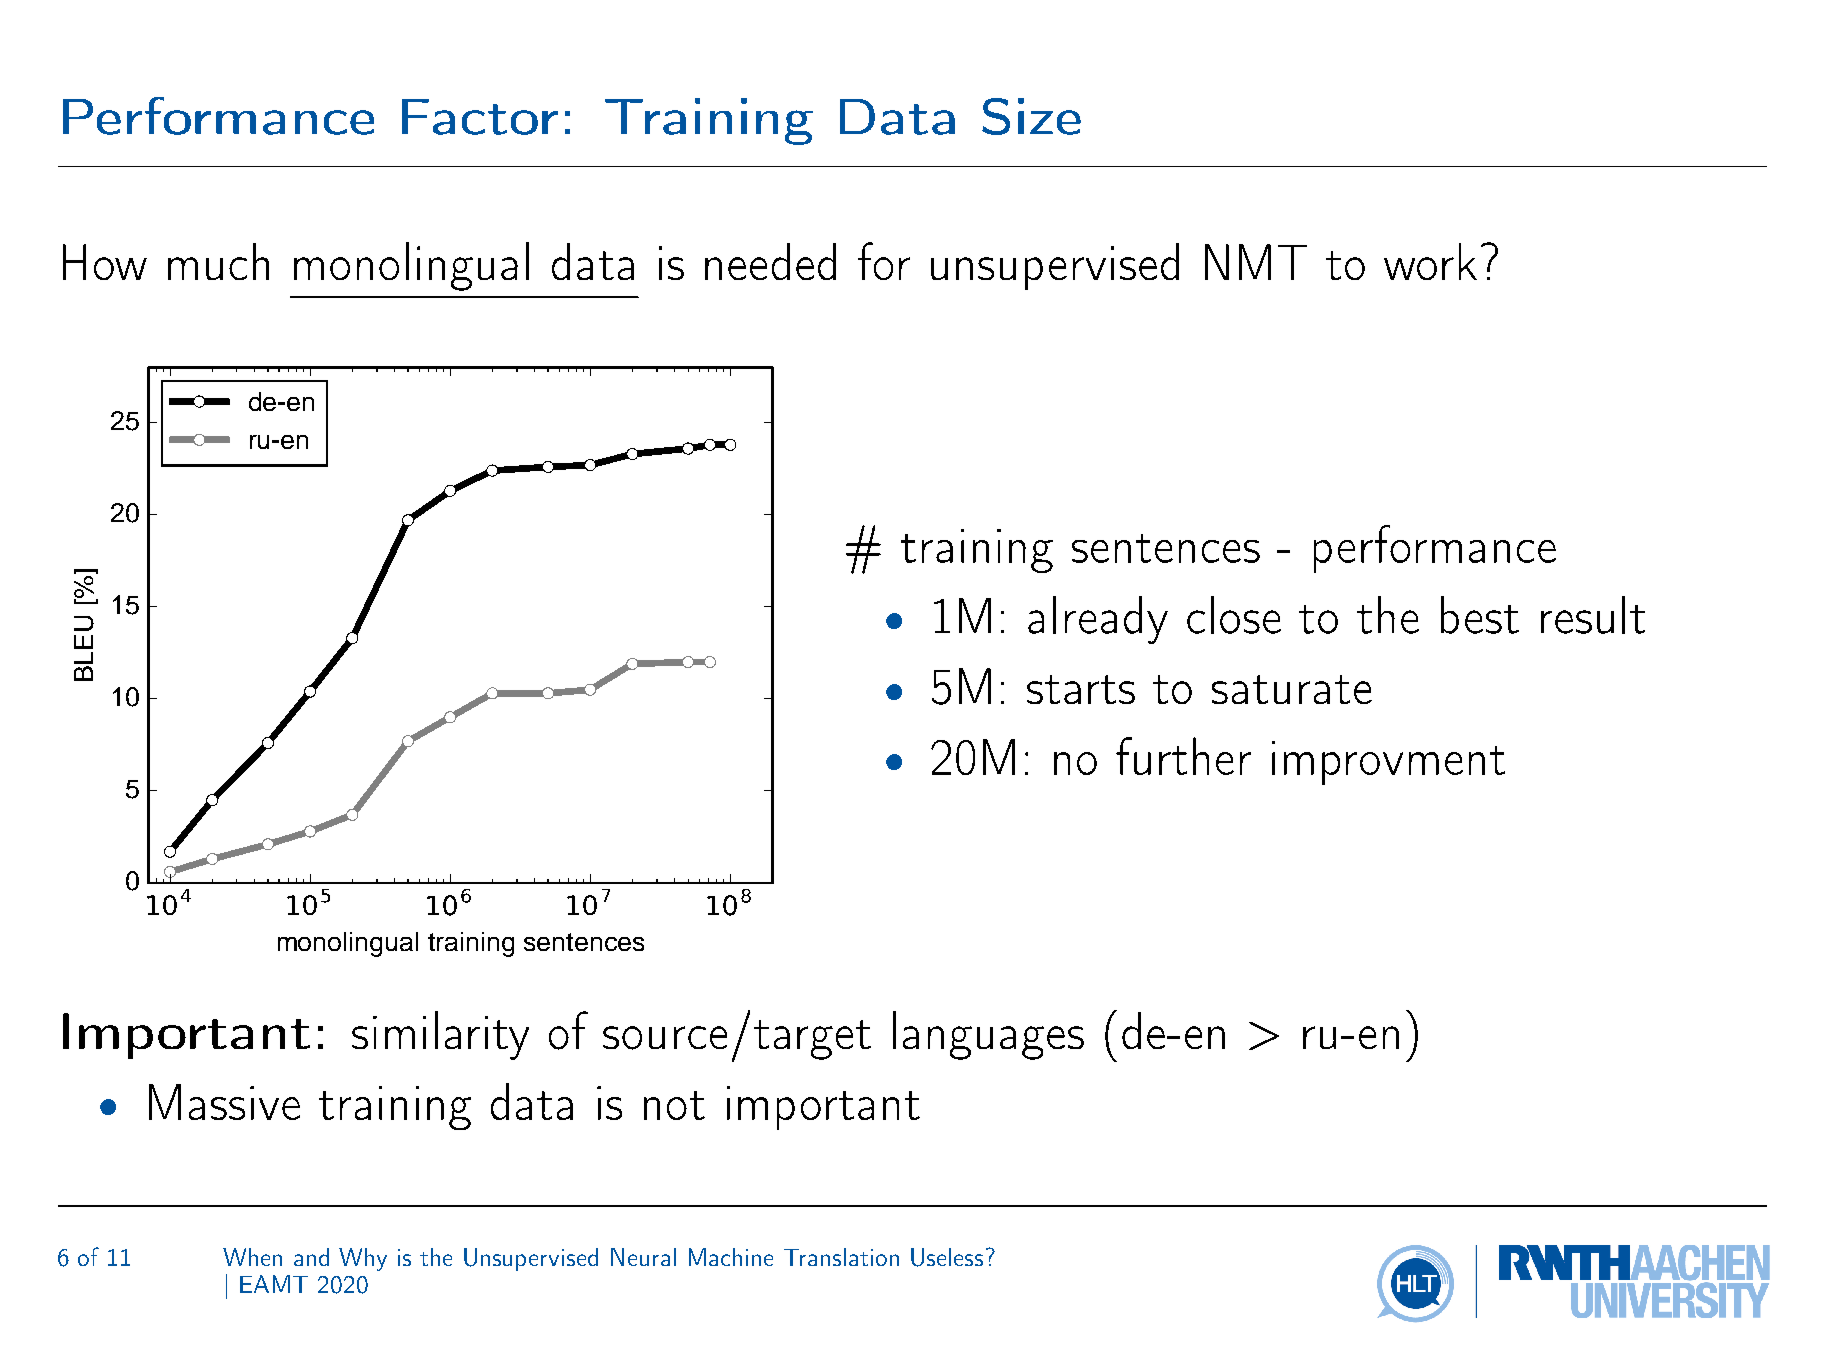 The image size is (1825, 1369). What do you see at coordinates (1031, 116) in the screenshot?
I see `Size` at bounding box center [1031, 116].
